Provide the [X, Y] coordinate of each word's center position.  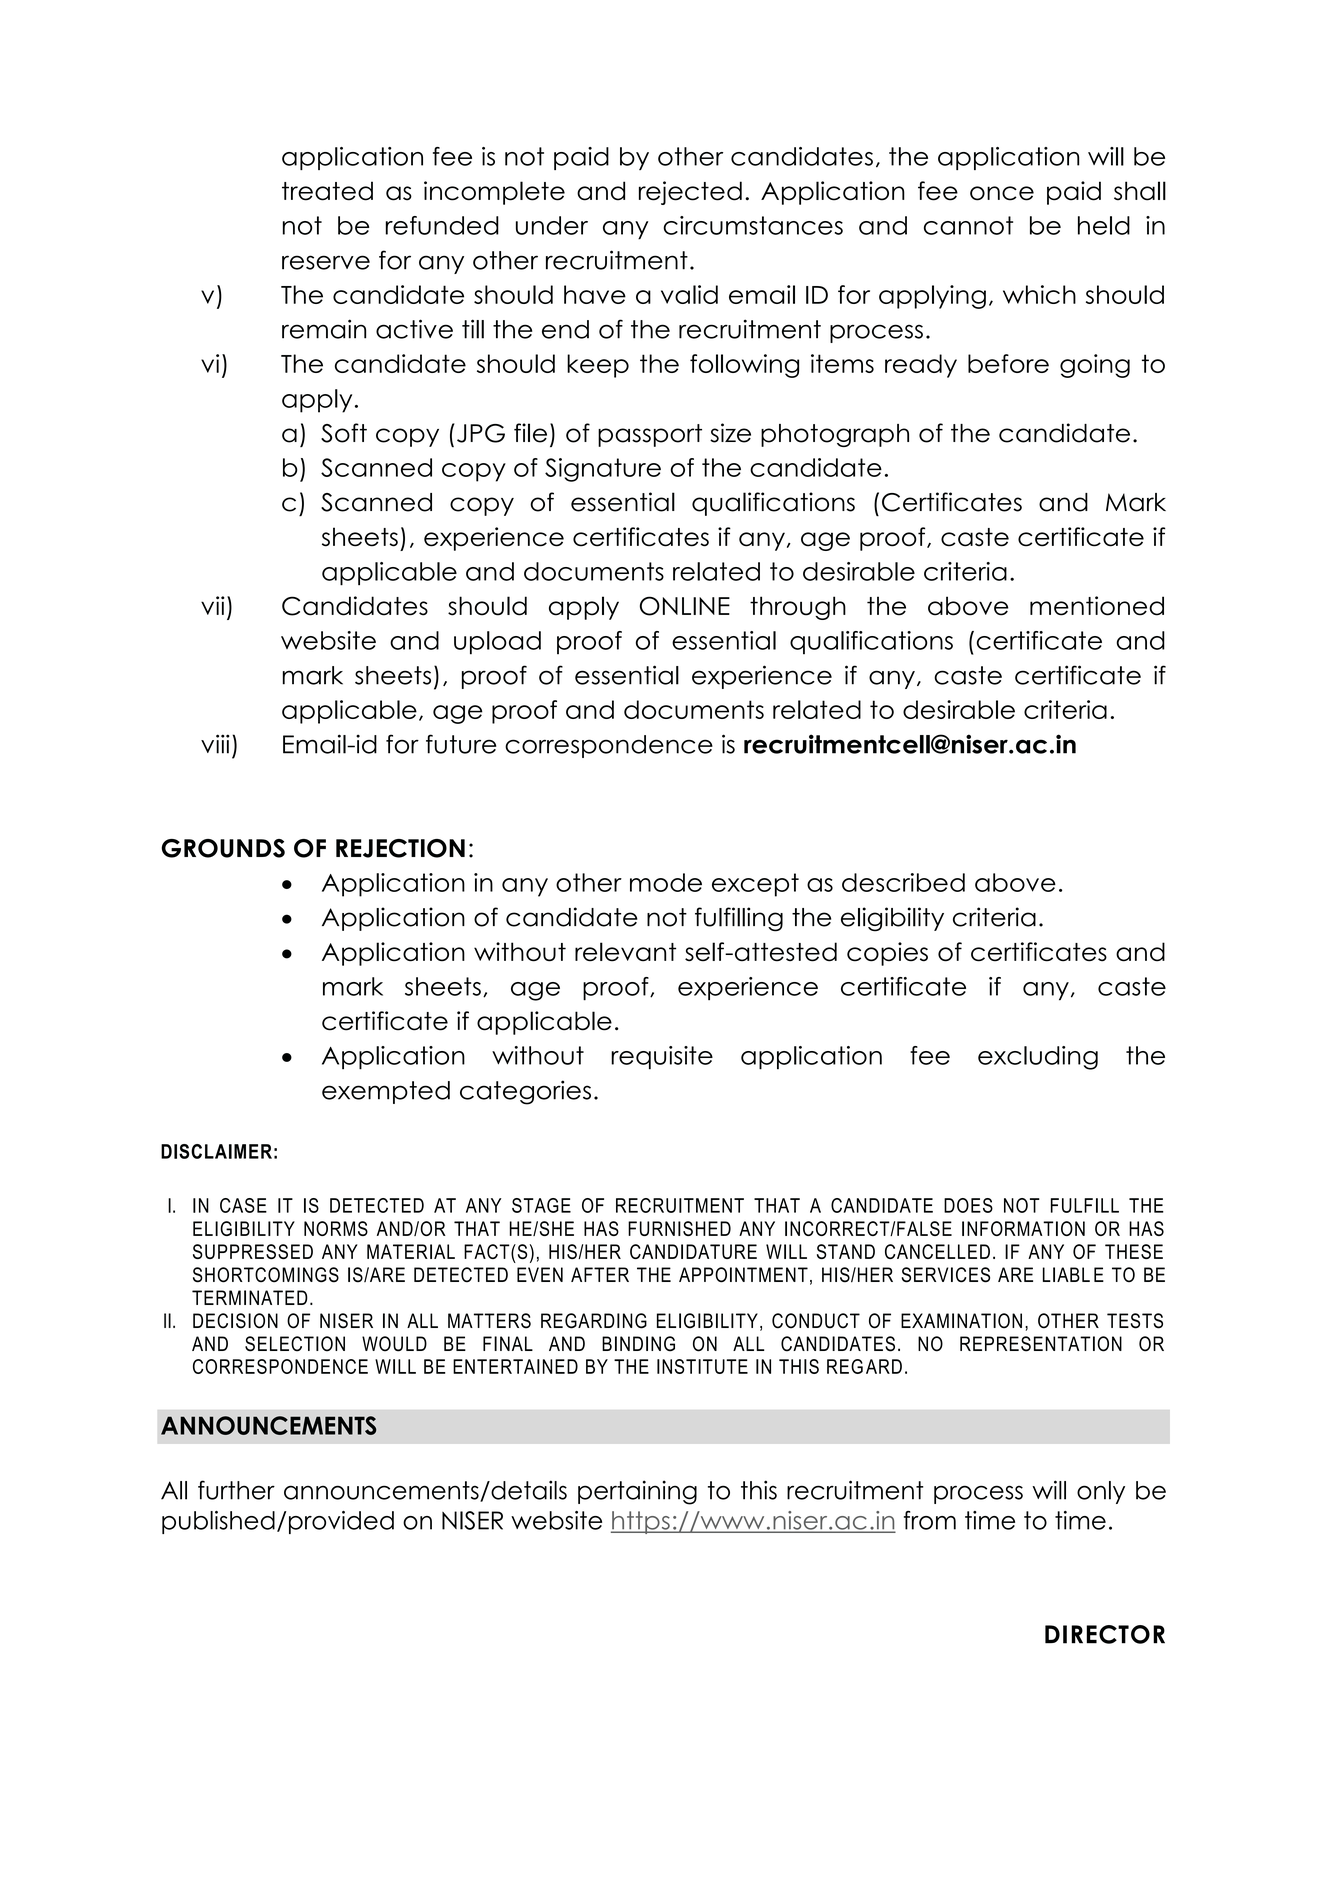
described [903, 882]
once [1002, 193]
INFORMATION [1023, 1228]
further [236, 1490]
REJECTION [400, 848]
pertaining [637, 1492]
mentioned [1097, 606]
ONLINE [685, 606]
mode [666, 882]
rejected [690, 193]
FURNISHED [679, 1228]
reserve [326, 262]
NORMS [336, 1228]
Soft [344, 433]
